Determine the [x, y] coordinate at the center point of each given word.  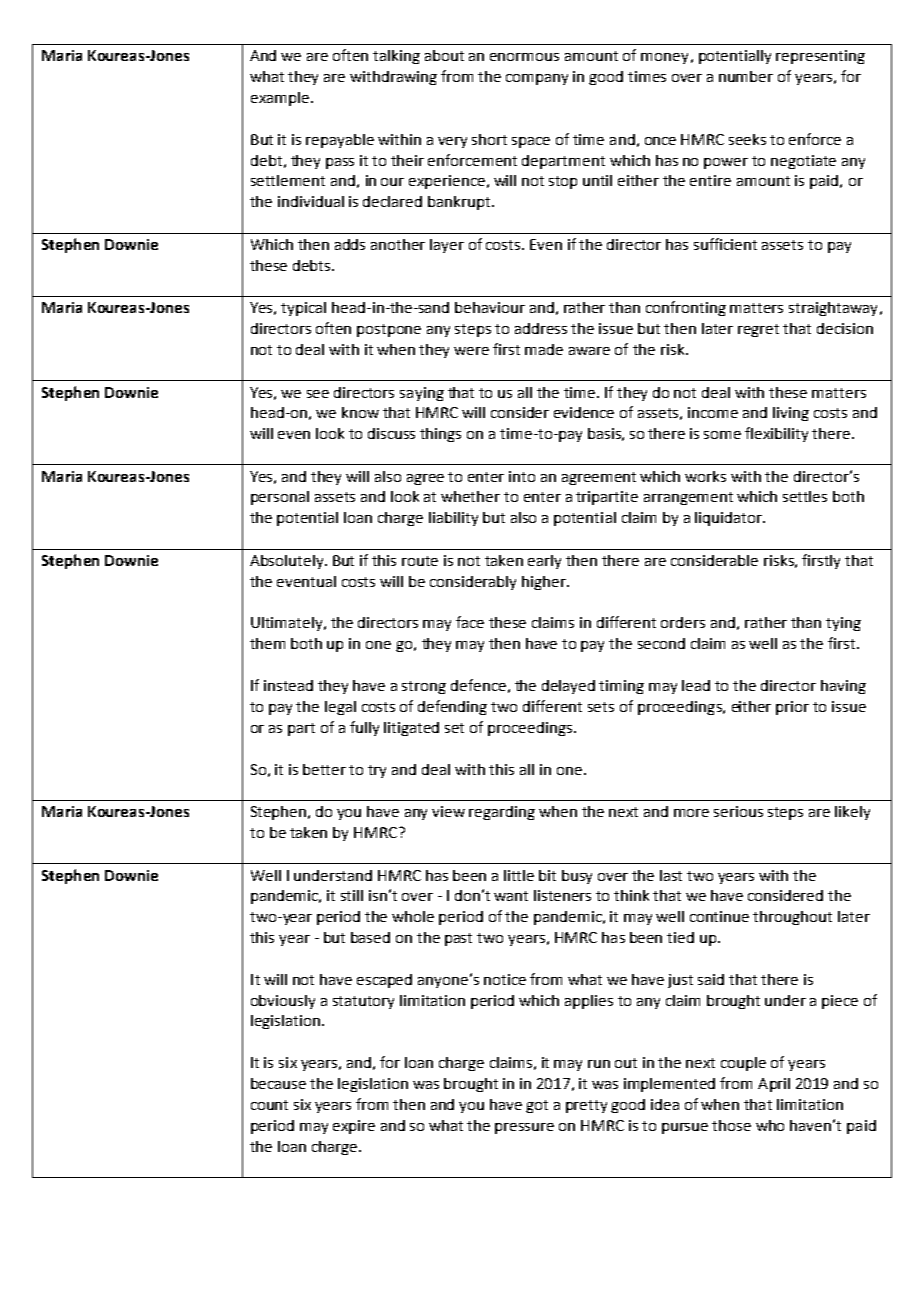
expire [354, 1127]
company [537, 79]
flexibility [776, 434]
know [360, 412]
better [324, 769]
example [281, 99]
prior [792, 708]
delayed [568, 687]
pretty [586, 1106]
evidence [584, 412]
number [746, 76]
